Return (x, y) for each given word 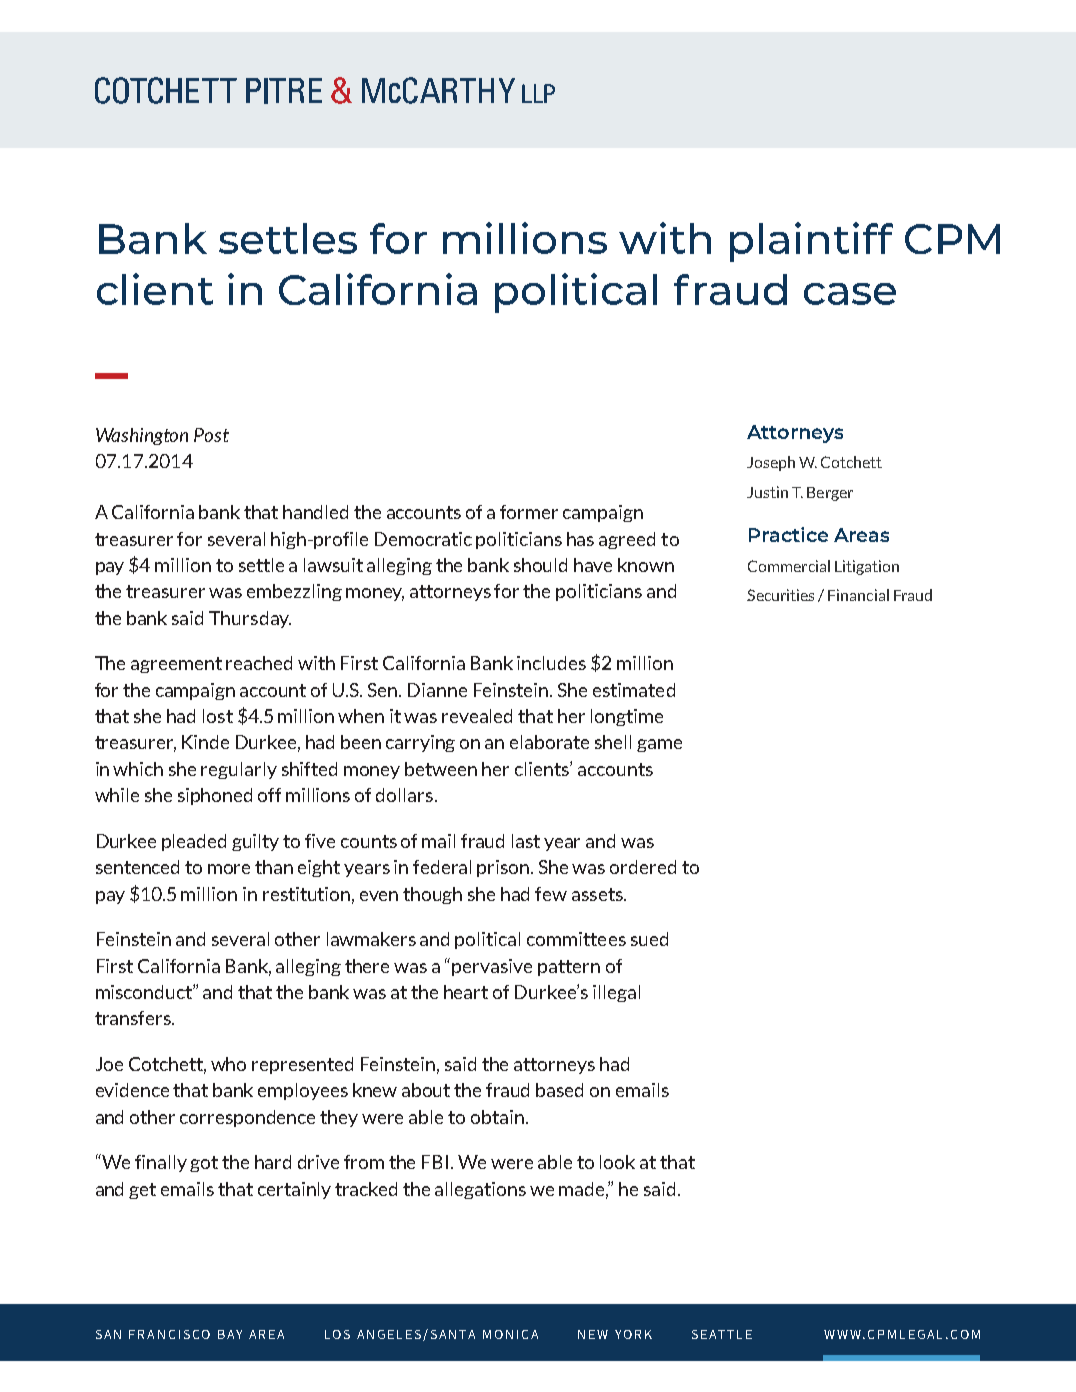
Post (211, 435)
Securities (780, 595)
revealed (477, 716)
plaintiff (811, 242)
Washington (142, 436)
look (617, 1162)
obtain (497, 1117)
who (228, 1064)
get (142, 1191)
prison (504, 868)
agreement (176, 665)
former (529, 512)
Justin (767, 492)
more (229, 869)
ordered (643, 867)
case (850, 294)
